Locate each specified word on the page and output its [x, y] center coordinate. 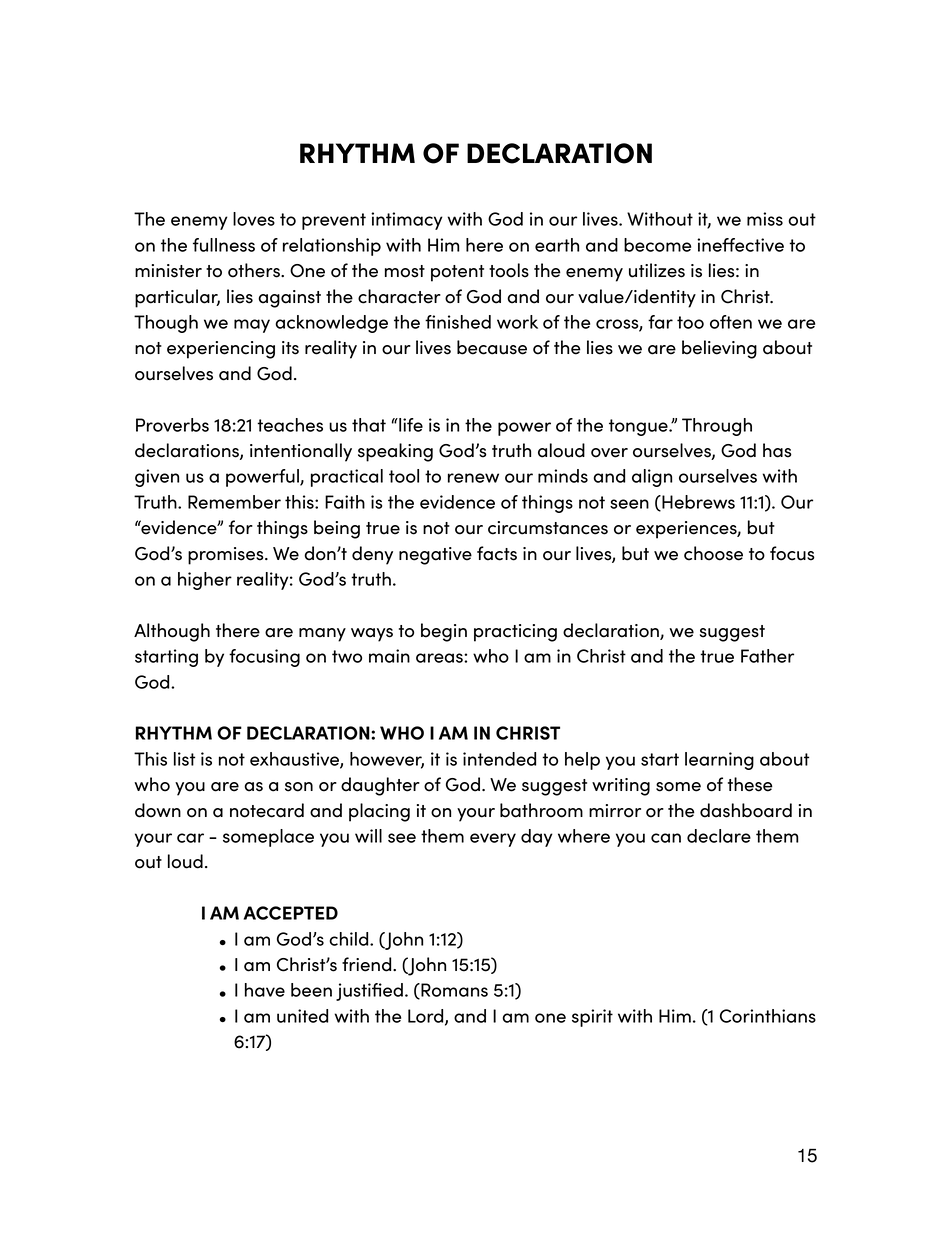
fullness [224, 245]
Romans [453, 991]
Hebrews [697, 503]
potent [457, 273]
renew [473, 478]
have [265, 990]
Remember [234, 502]
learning [719, 761]
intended [499, 759]
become [657, 245]
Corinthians [768, 1016]
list [184, 759]
